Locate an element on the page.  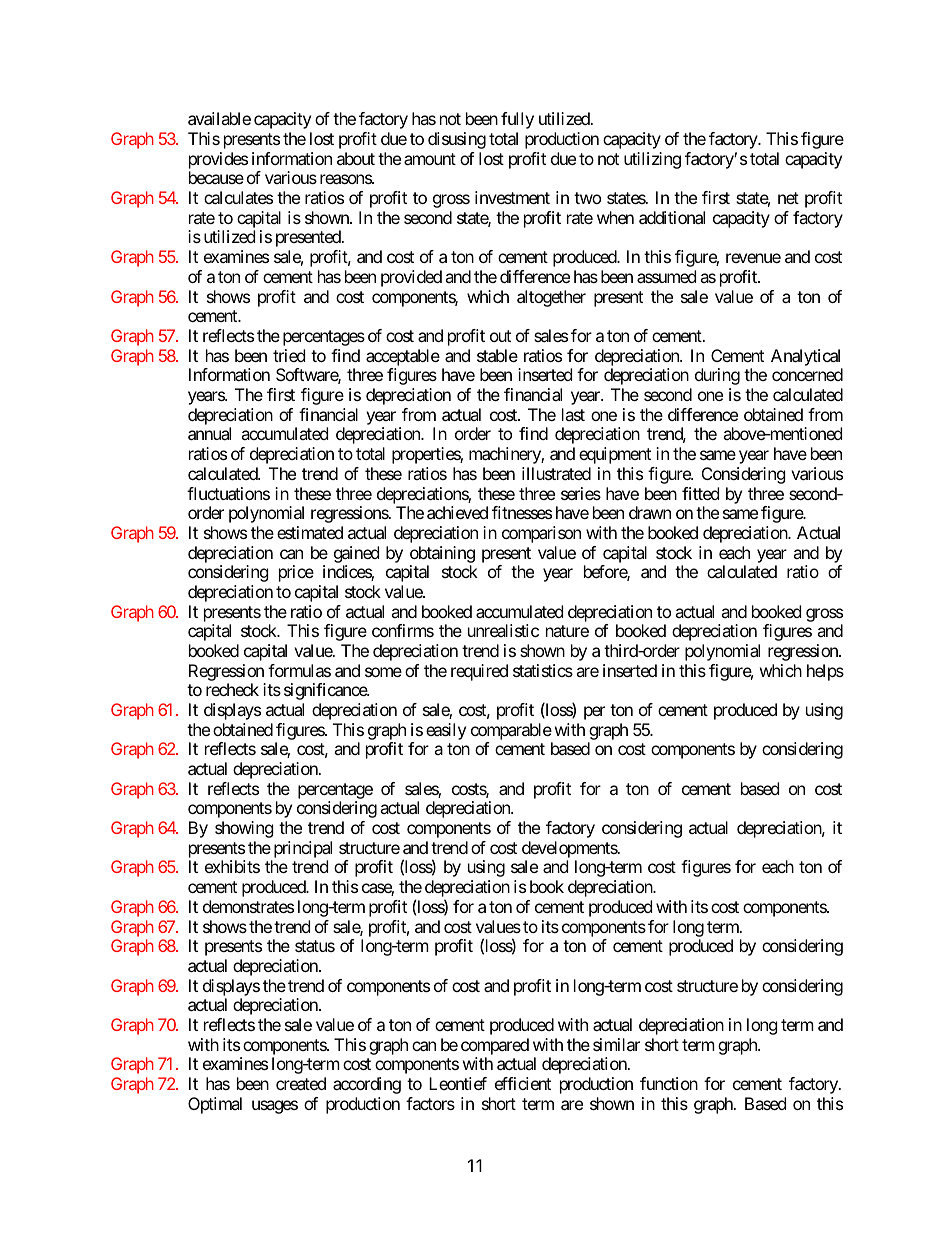
fully is located at coordinates (517, 120).
